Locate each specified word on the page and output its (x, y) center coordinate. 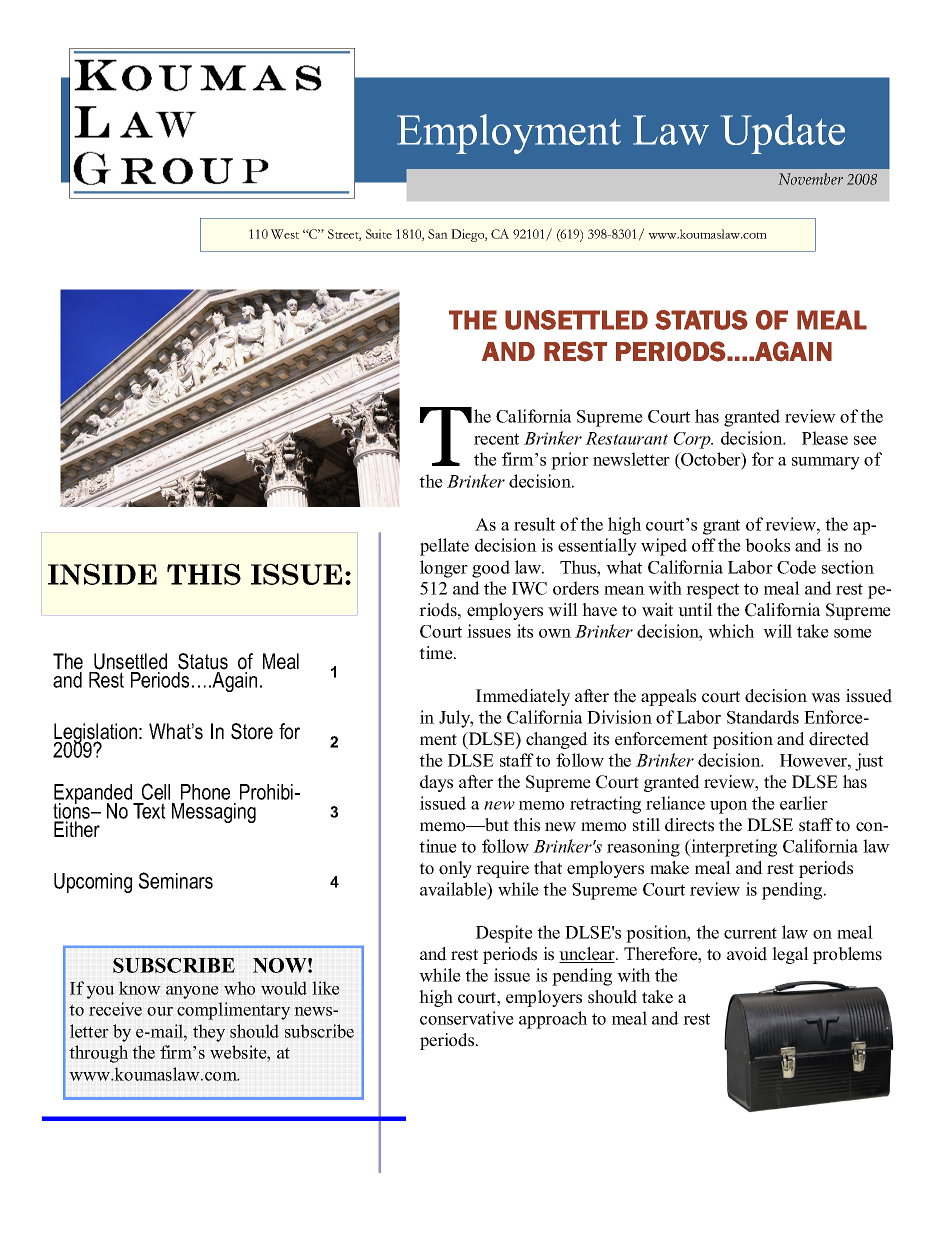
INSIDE (102, 574)
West (285, 234)
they (209, 1033)
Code (796, 567)
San (438, 234)
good (491, 569)
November (810, 179)
